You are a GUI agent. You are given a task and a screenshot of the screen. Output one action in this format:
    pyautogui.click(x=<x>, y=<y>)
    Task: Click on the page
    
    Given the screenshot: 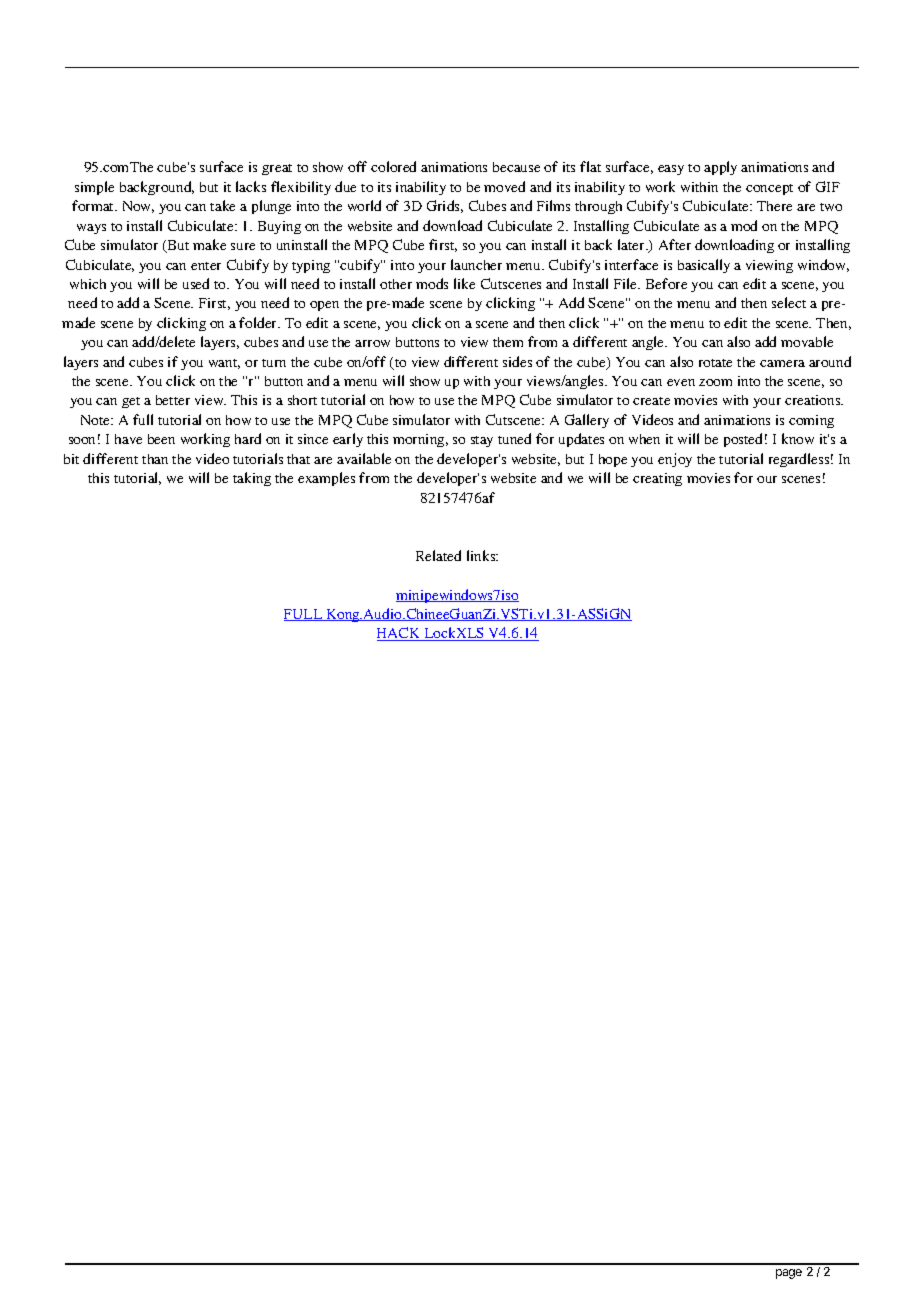 What is the action you would take?
    pyautogui.click(x=789, y=1274)
